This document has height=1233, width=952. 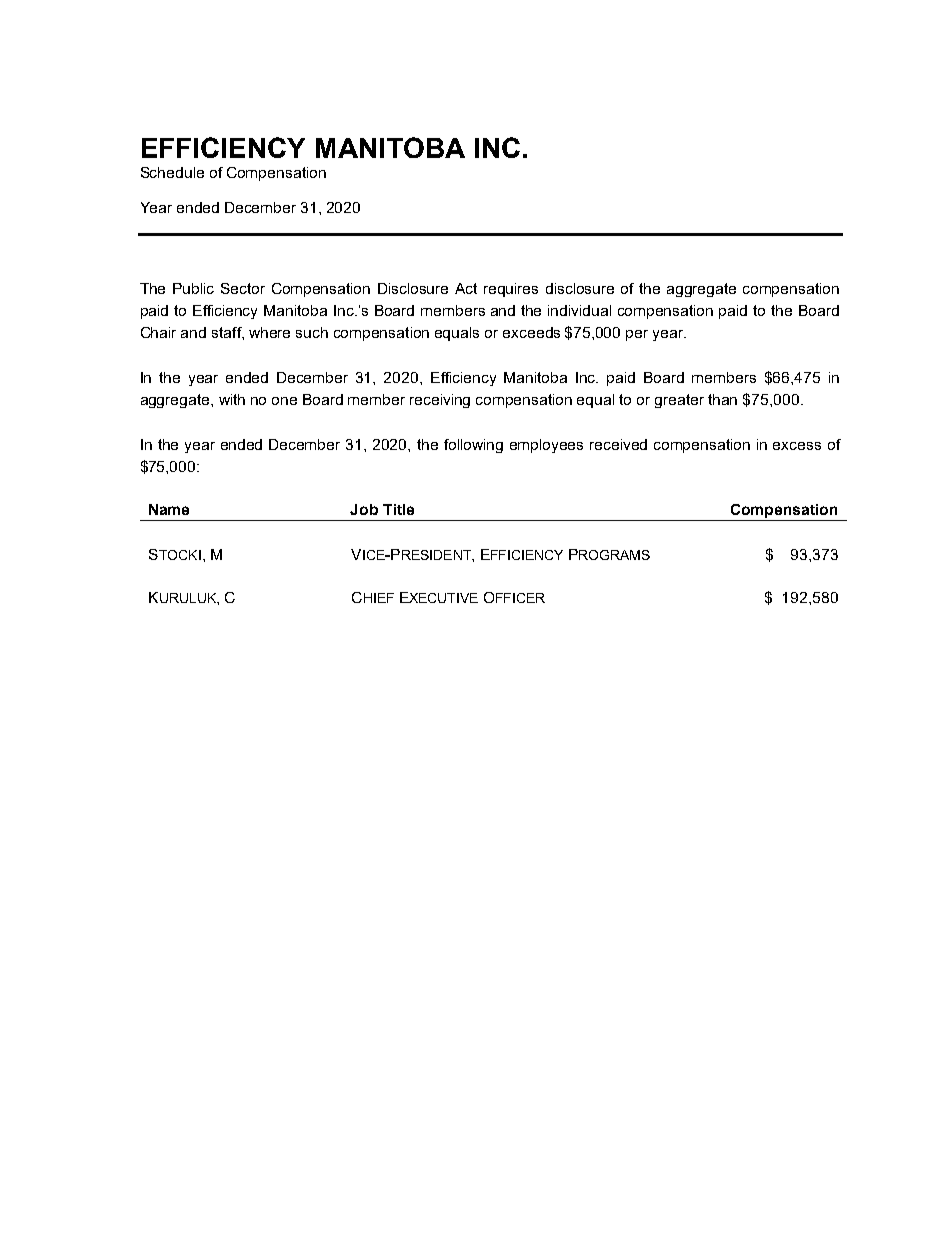 I want to click on receiving, so click(x=440, y=401).
